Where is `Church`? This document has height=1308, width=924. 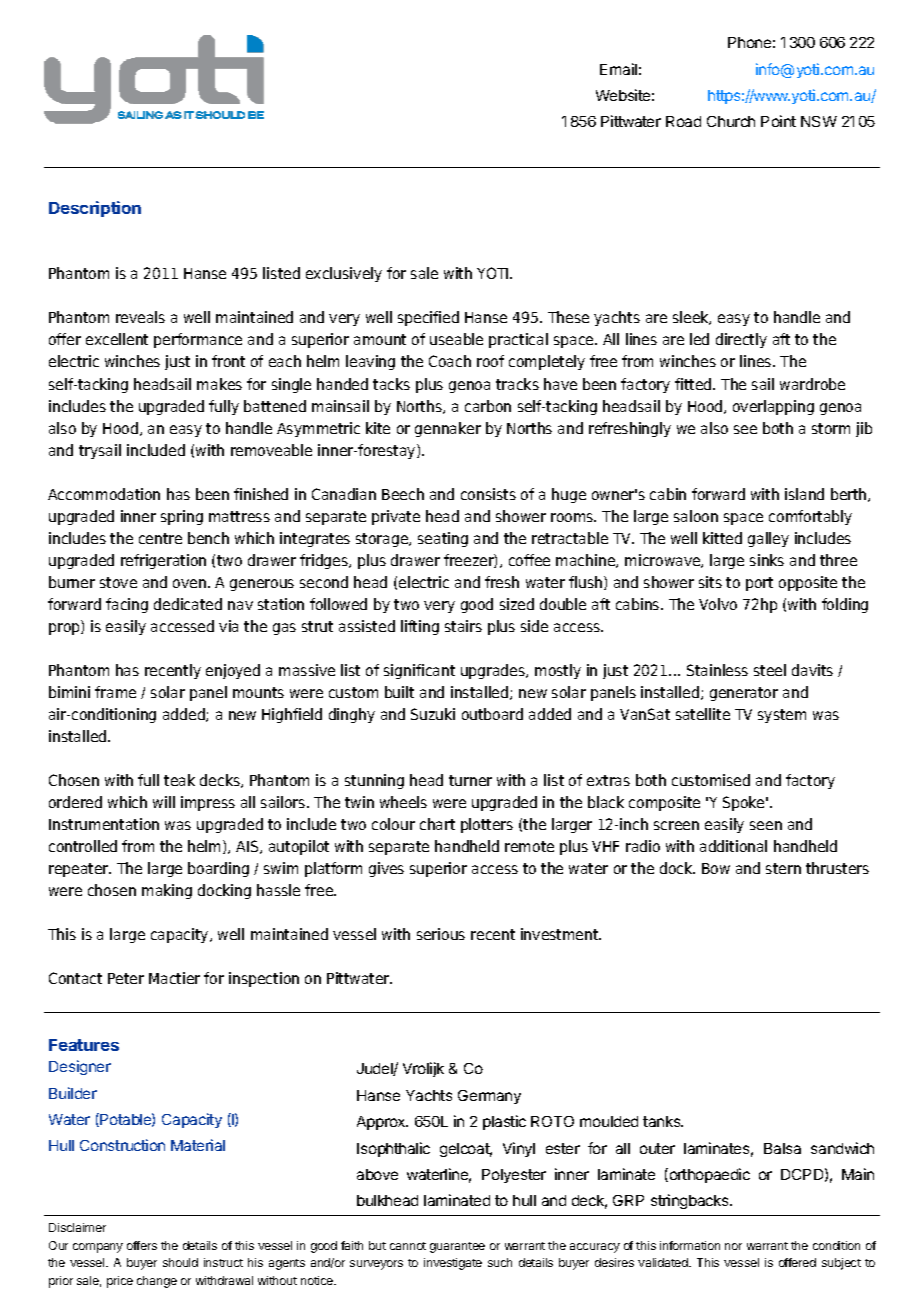
Church is located at coordinates (731, 121).
